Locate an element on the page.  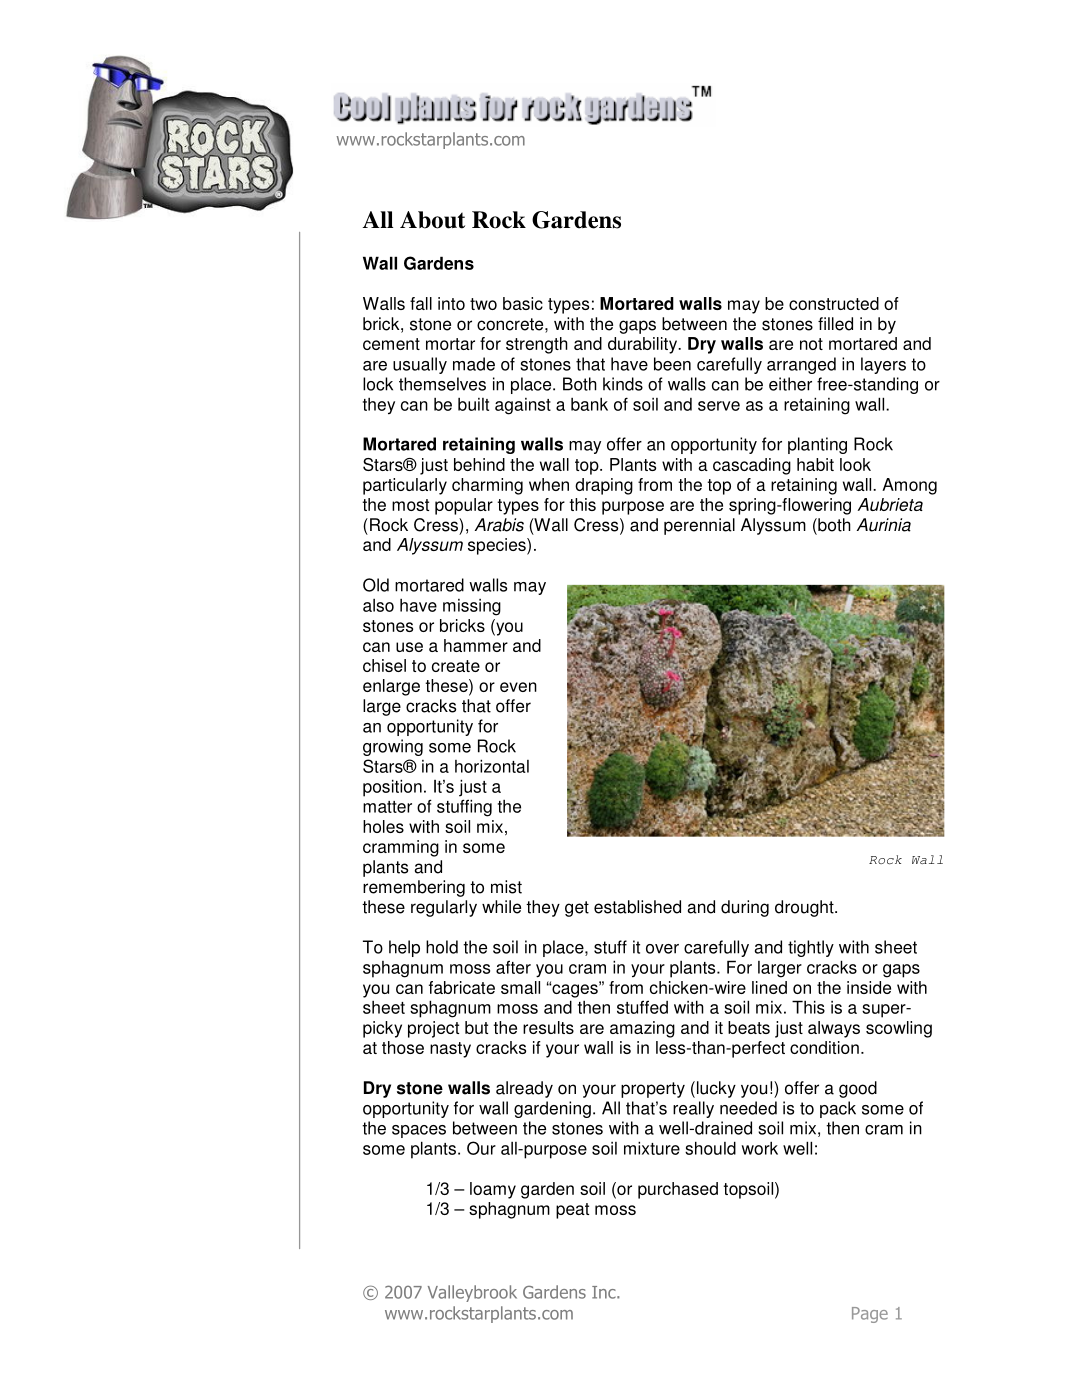
draping is located at coordinates (604, 486).
